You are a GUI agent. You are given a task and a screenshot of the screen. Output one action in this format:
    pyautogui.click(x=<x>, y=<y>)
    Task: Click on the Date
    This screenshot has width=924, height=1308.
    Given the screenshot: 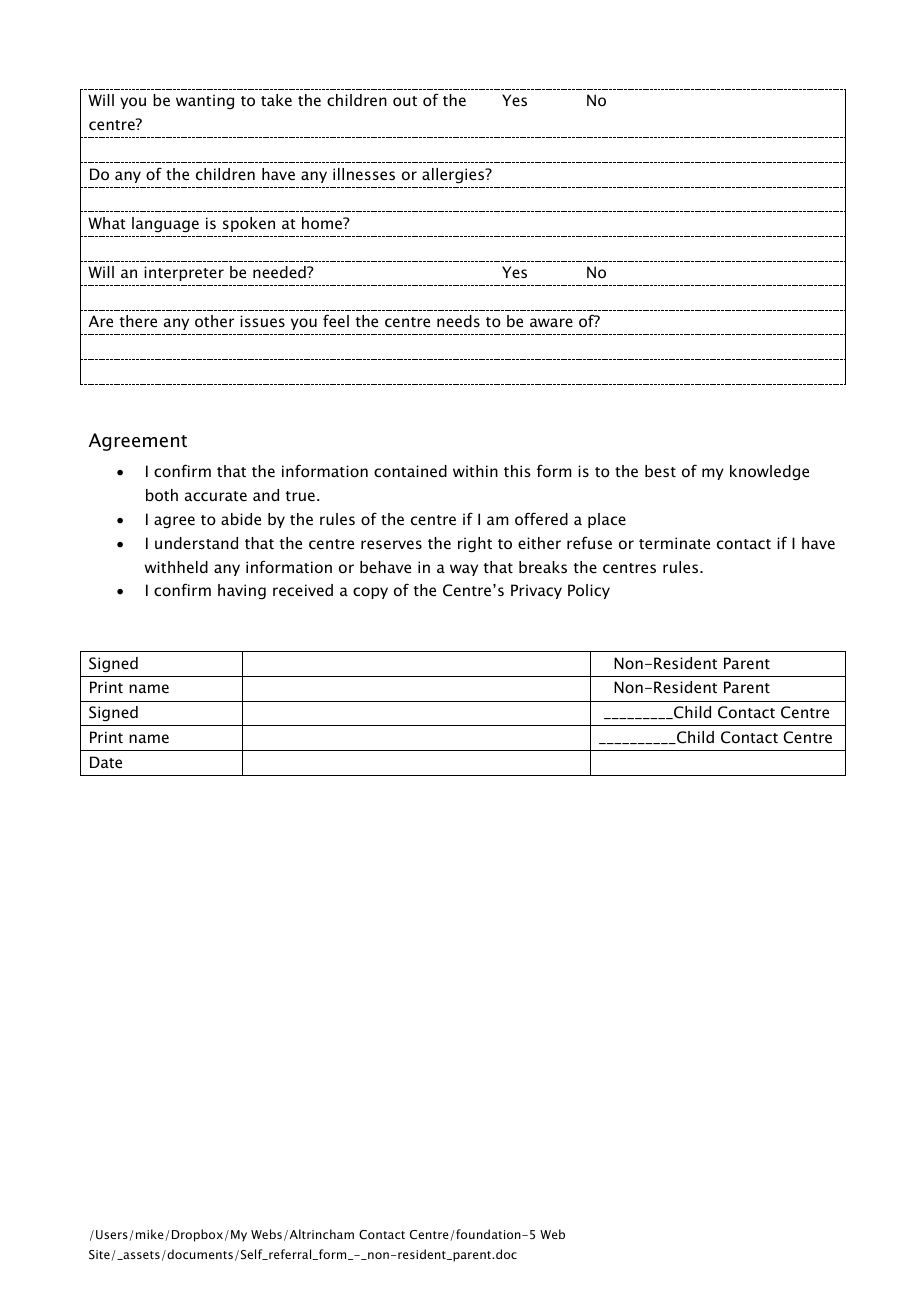 What is the action you would take?
    pyautogui.click(x=106, y=762)
